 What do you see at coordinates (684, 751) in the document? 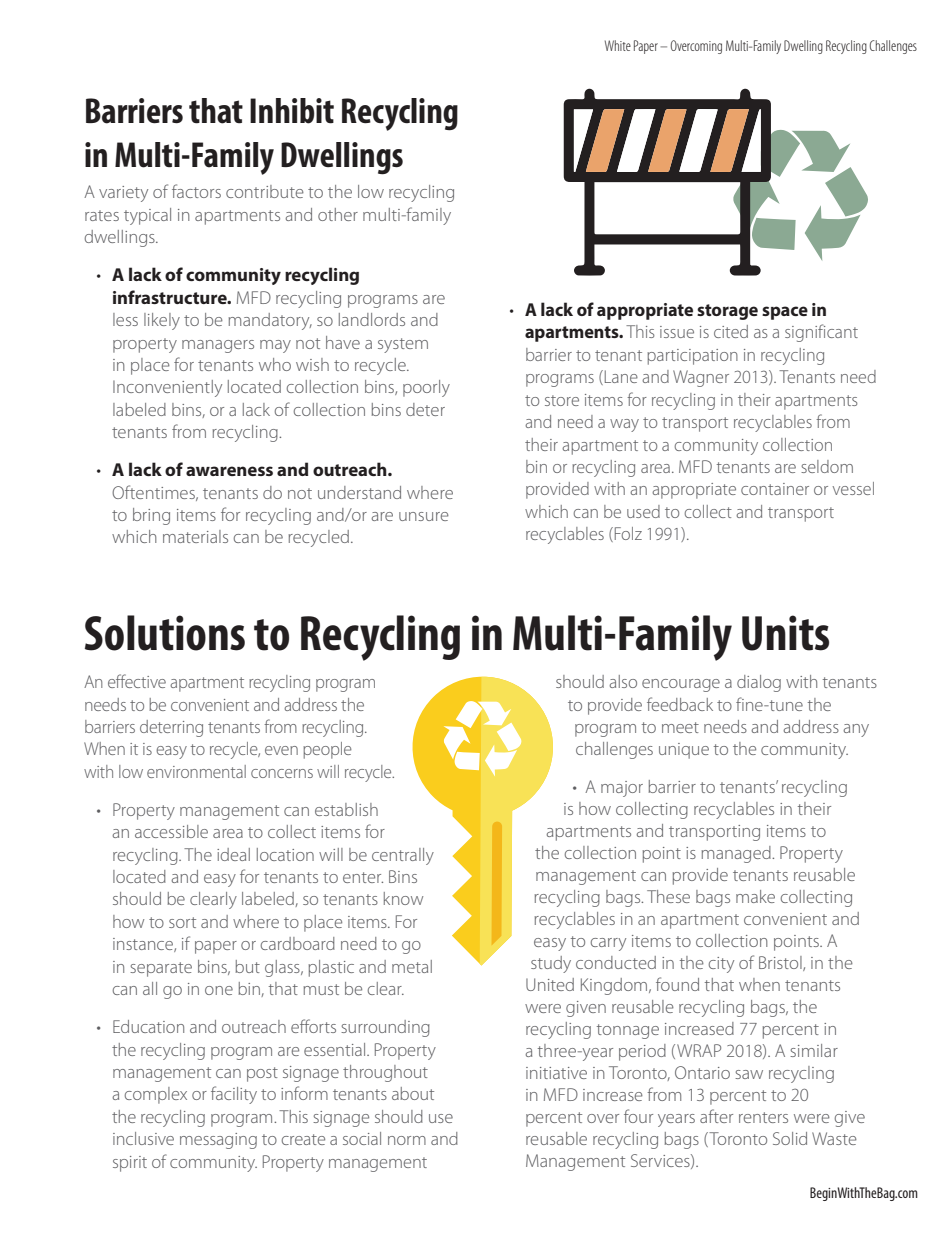
I see `unique` at bounding box center [684, 751].
